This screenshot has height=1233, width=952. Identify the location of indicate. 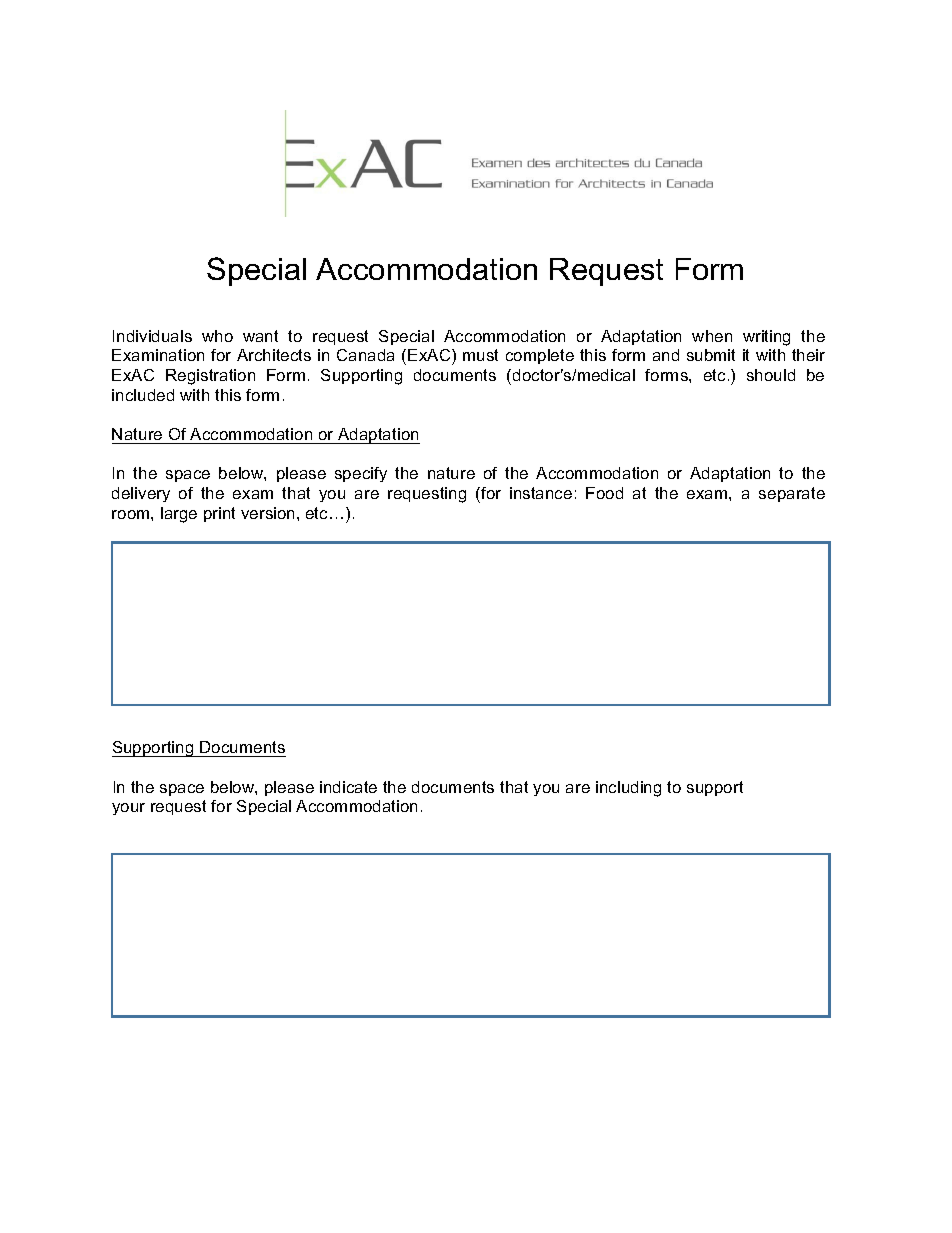
(348, 787).
